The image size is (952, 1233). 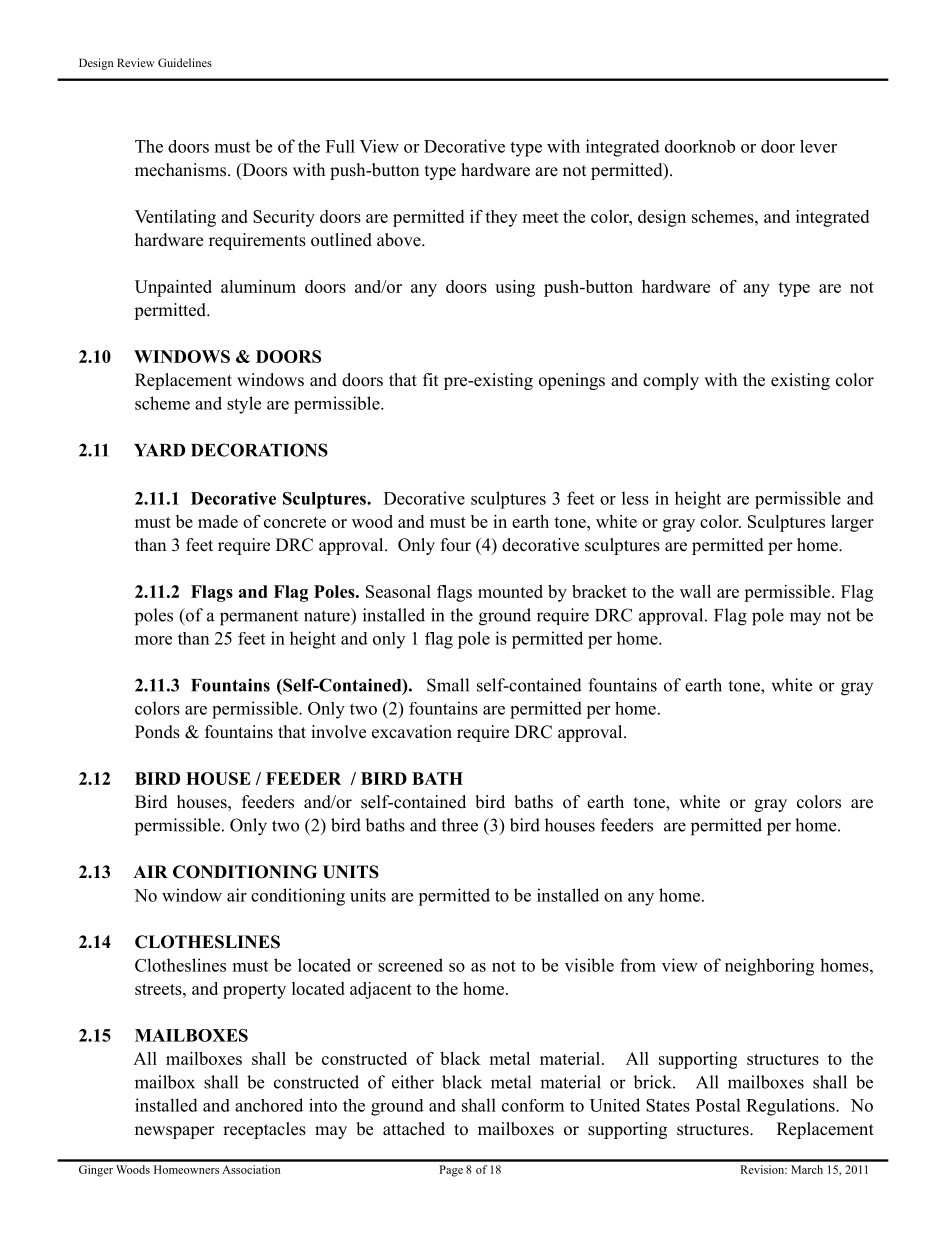 What do you see at coordinates (185, 62) in the image?
I see `Guidelines` at bounding box center [185, 62].
